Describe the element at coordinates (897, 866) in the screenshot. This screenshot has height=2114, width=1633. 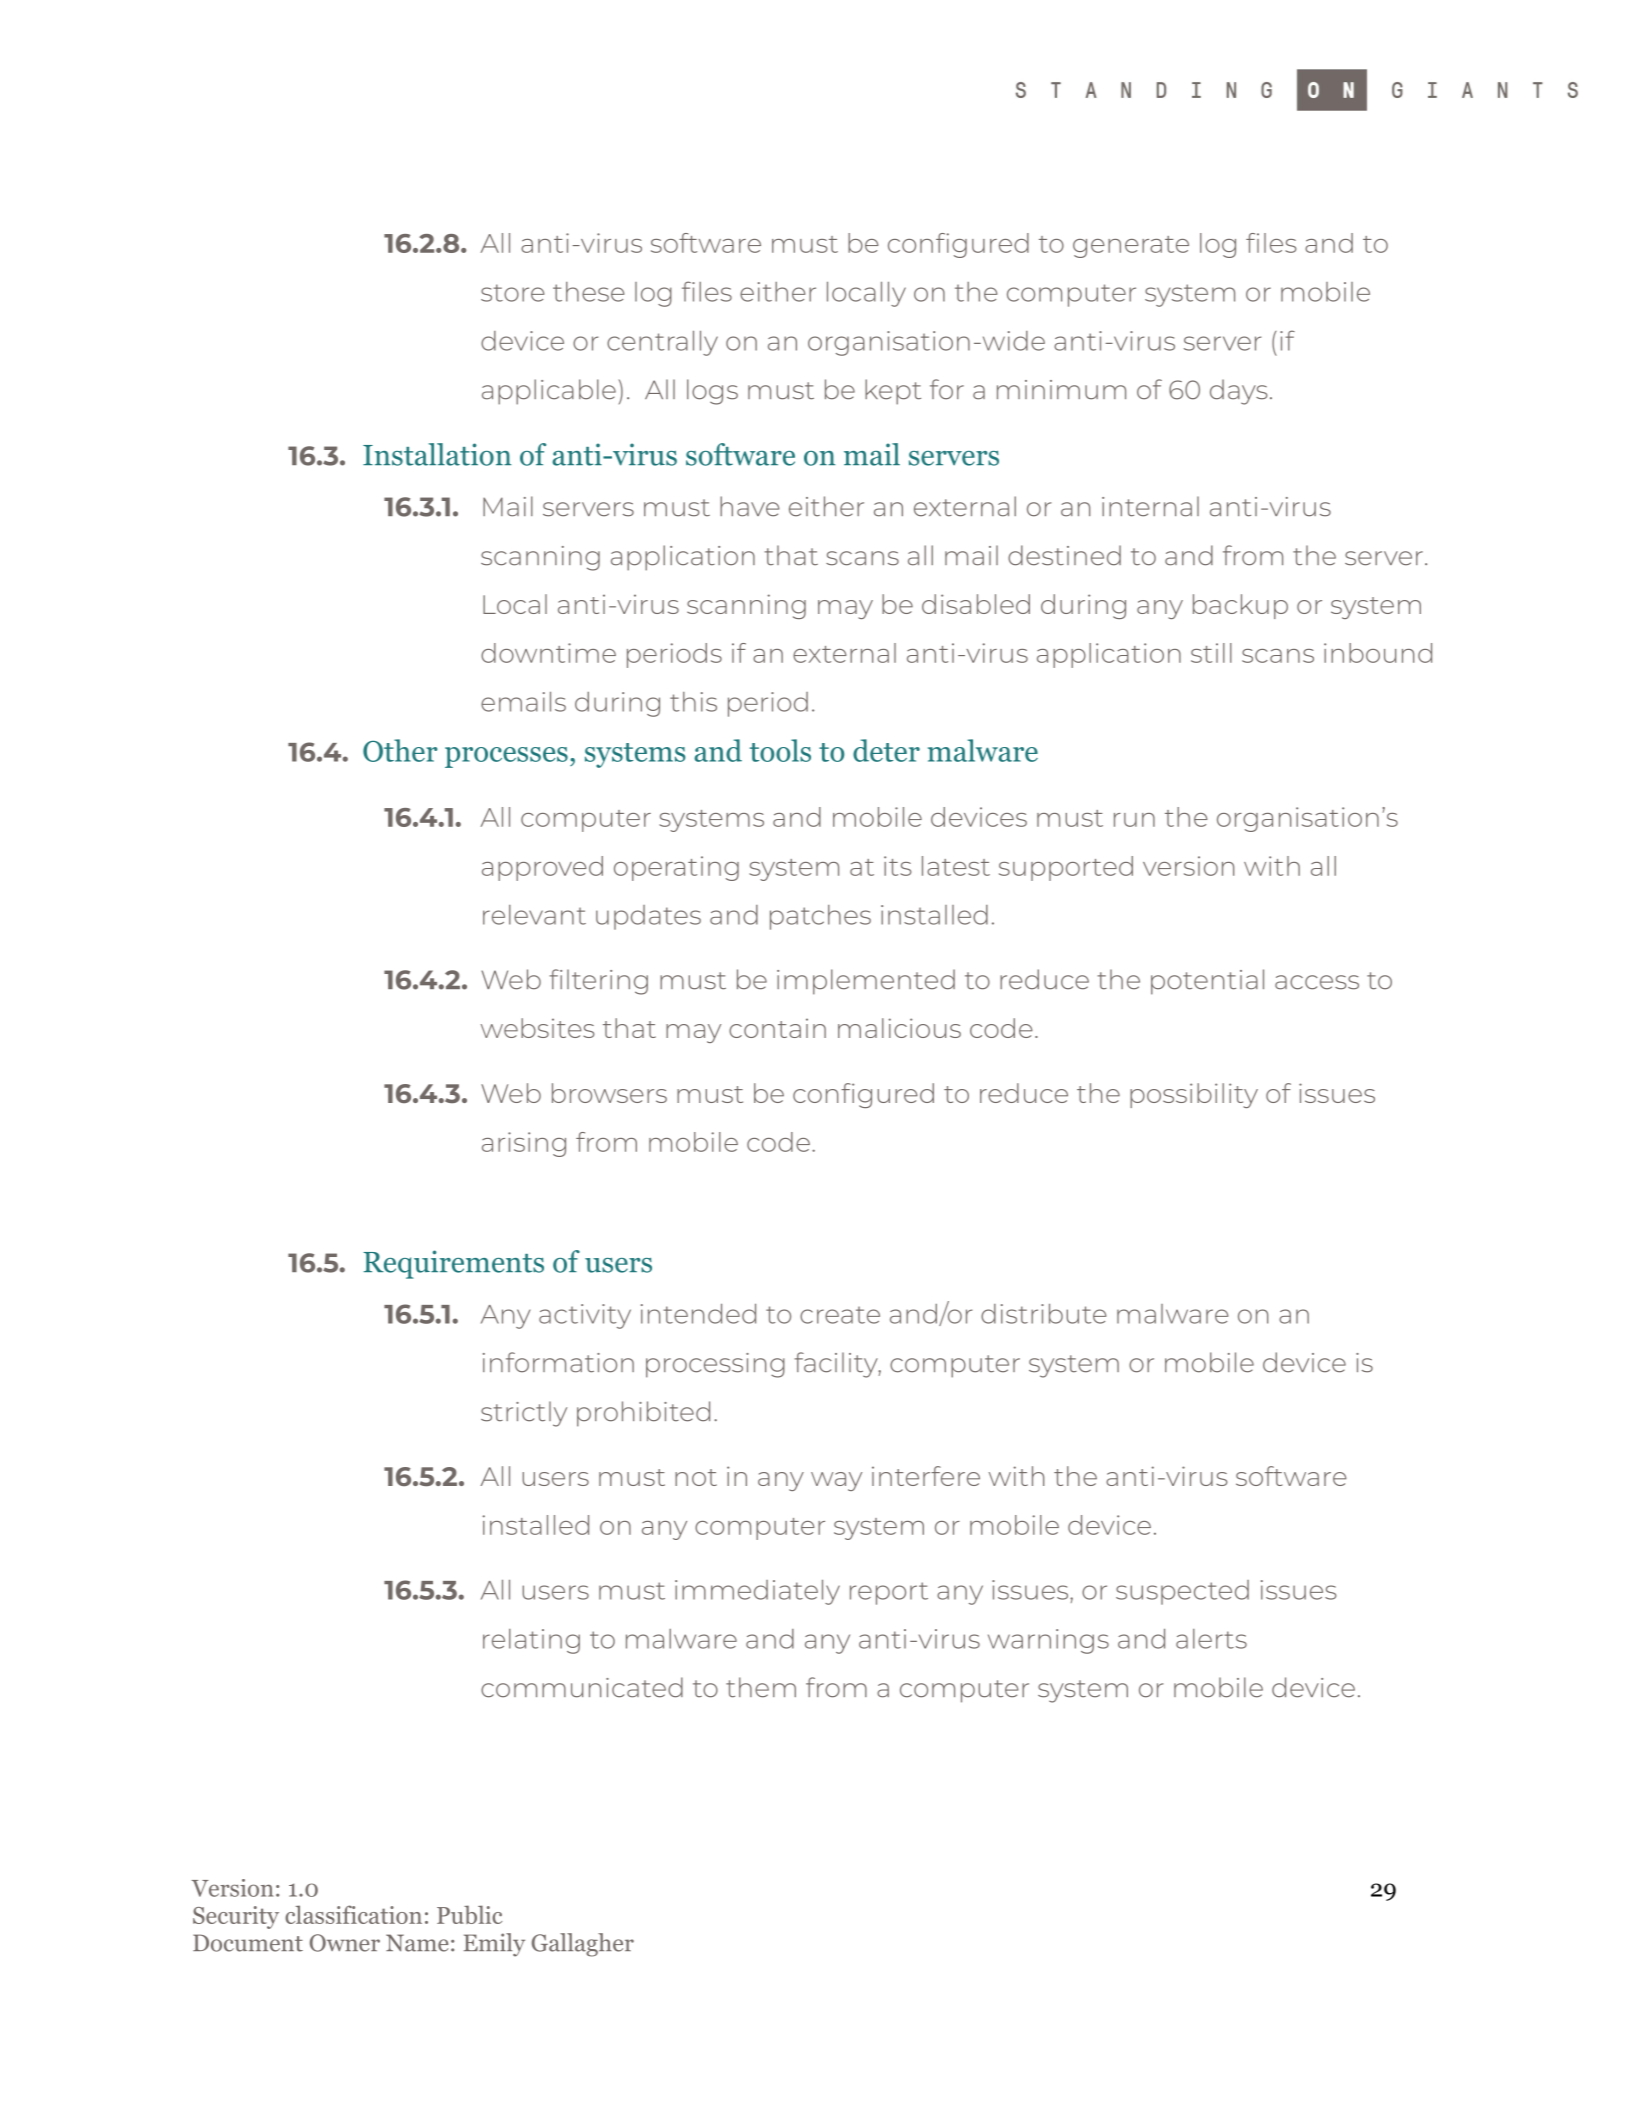
I see `its` at that location.
